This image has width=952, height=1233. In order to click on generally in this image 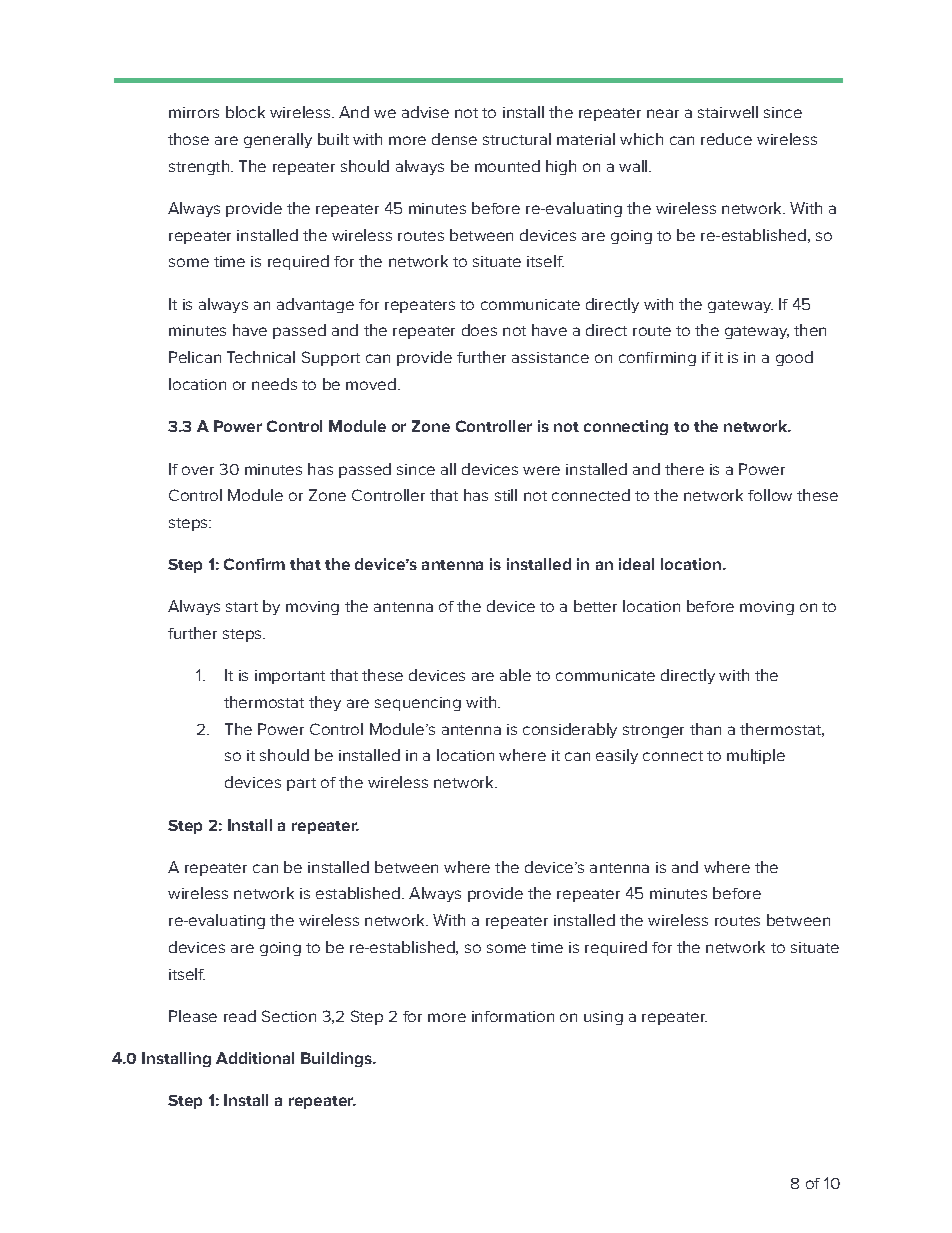, I will do `click(278, 140)`.
